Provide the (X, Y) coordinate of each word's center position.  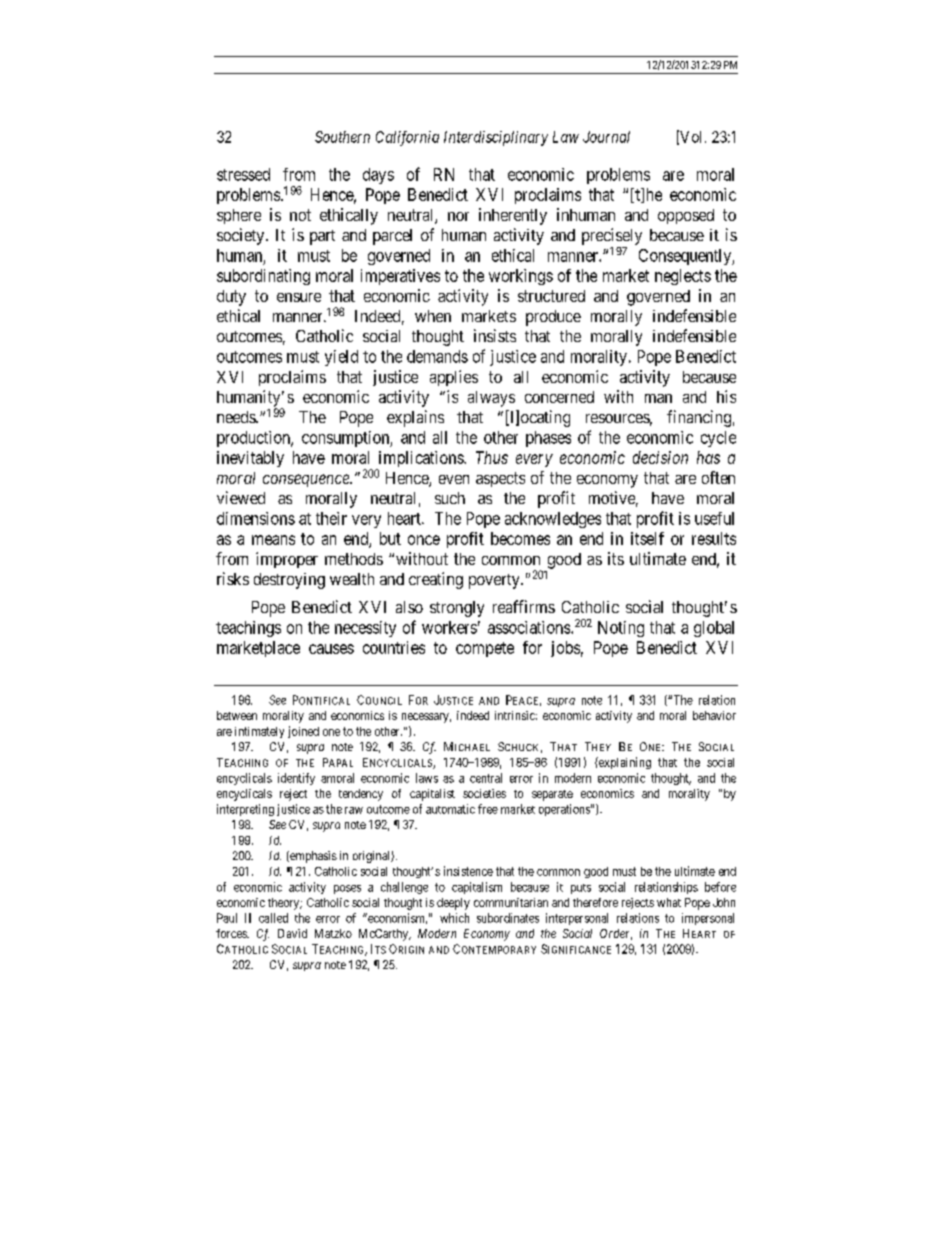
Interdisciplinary (496, 138)
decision (660, 457)
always (491, 399)
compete (485, 649)
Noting (621, 629)
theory (285, 904)
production (254, 439)
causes (331, 649)
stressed (243, 174)
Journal (606, 137)
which (454, 918)
